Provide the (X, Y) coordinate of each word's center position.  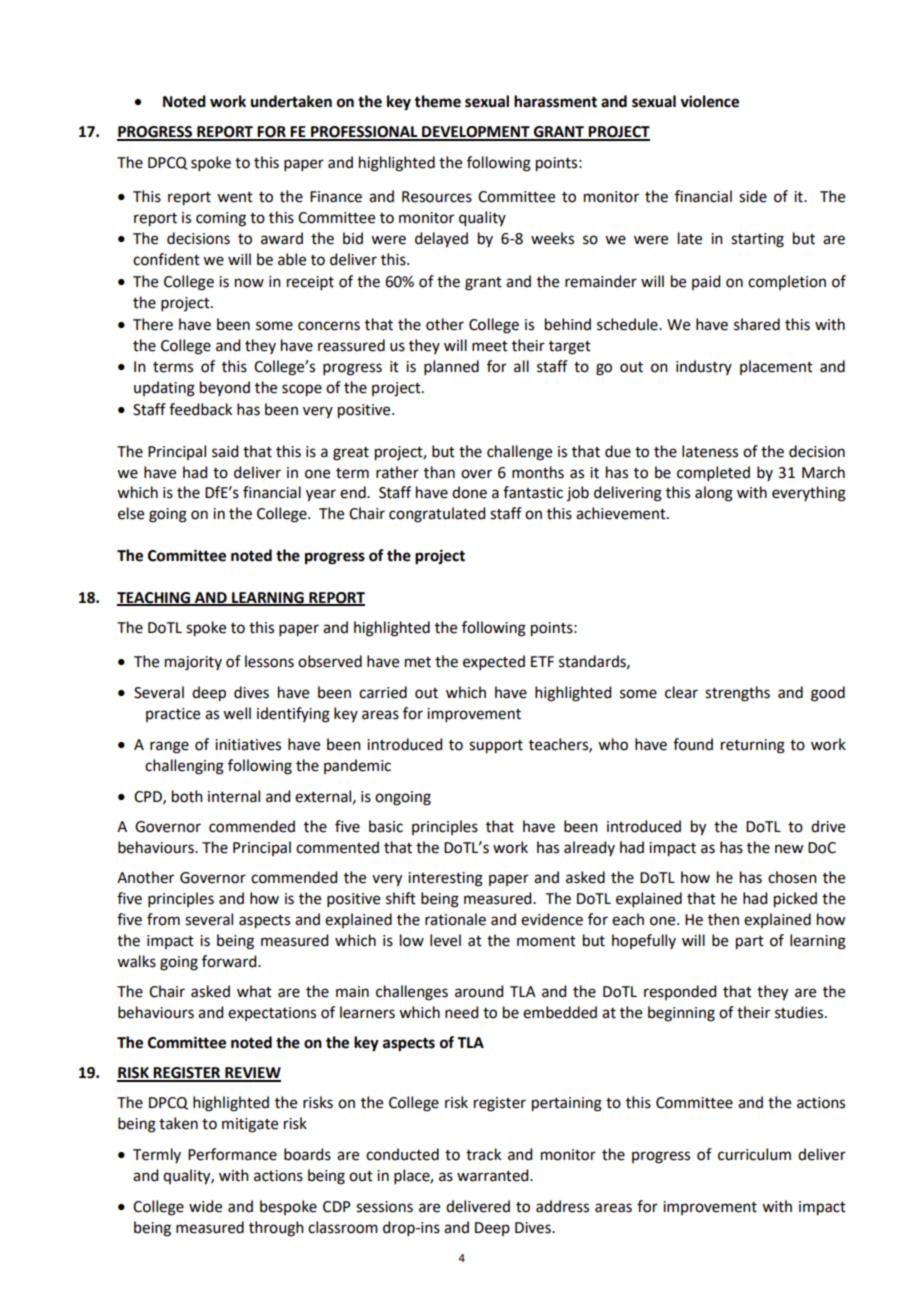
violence (709, 101)
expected (494, 662)
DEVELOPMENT (476, 133)
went (235, 197)
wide (205, 1206)
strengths (737, 694)
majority (193, 663)
